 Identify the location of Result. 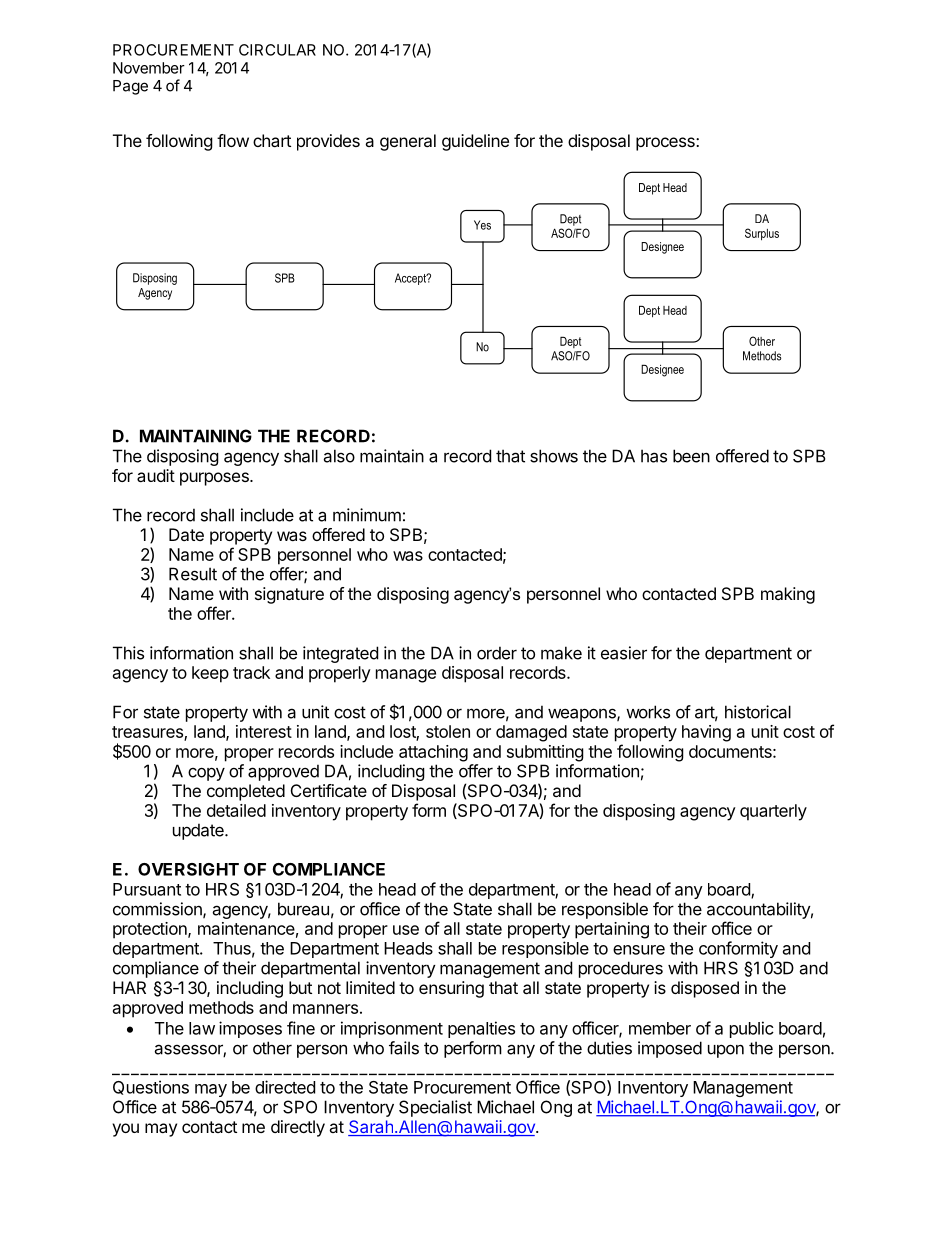
(193, 574).
